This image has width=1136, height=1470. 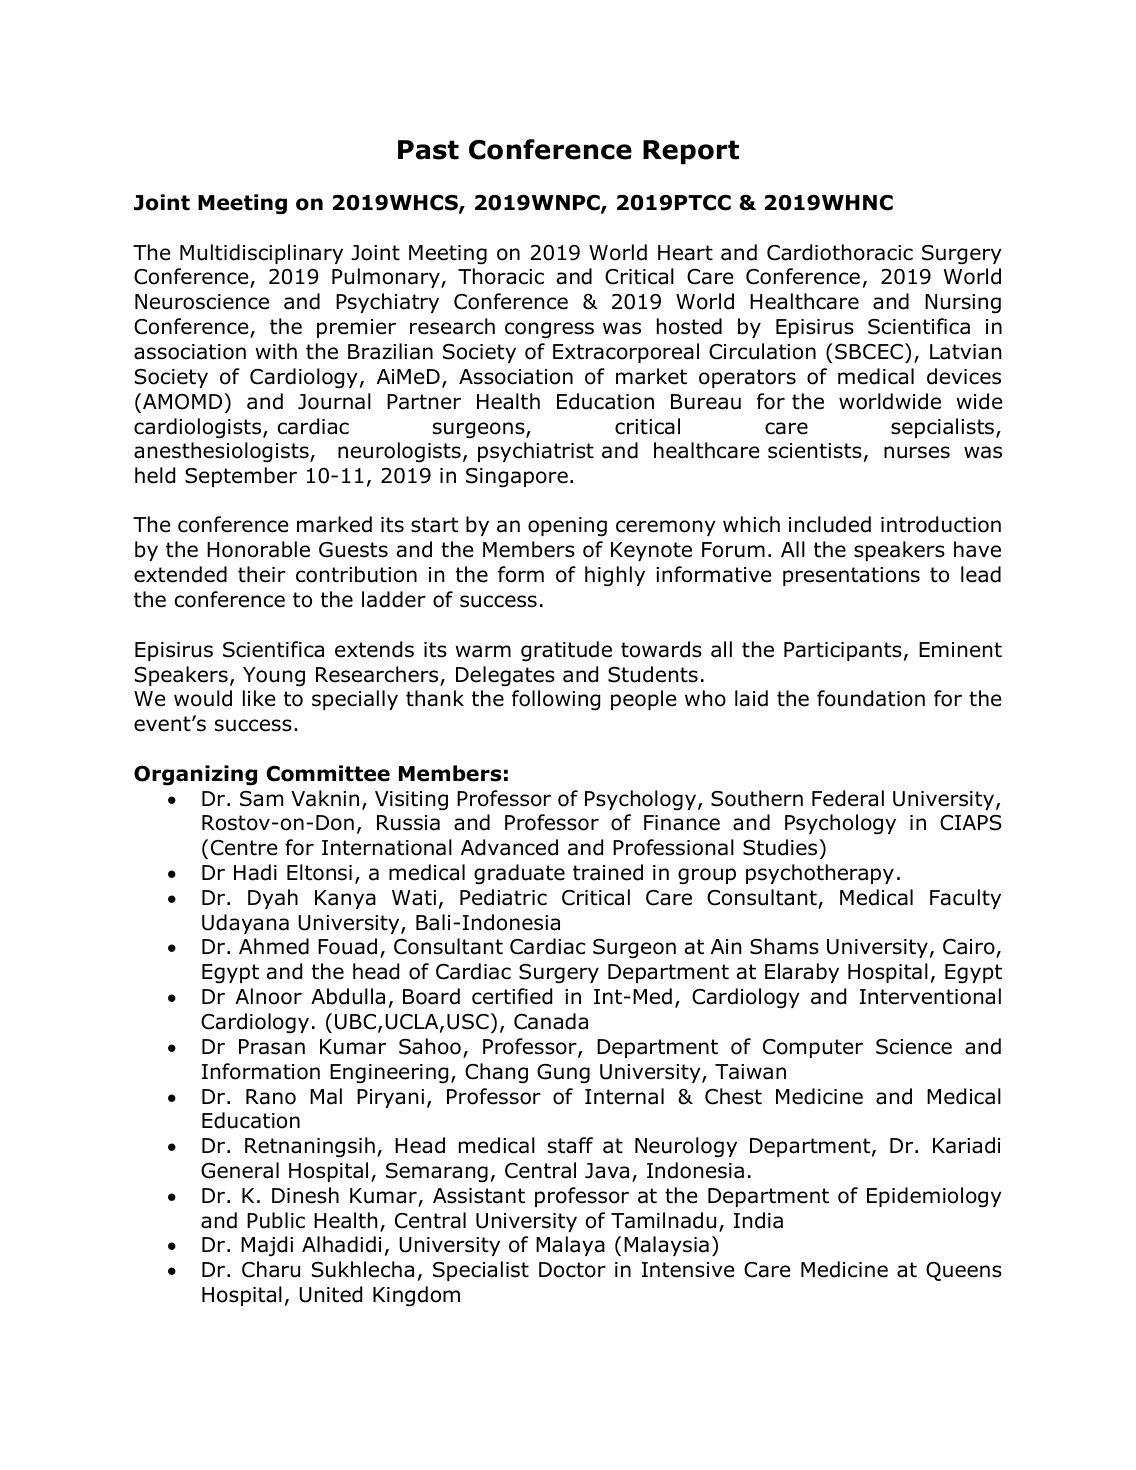 What do you see at coordinates (261, 254) in the image?
I see `Multidisciplinary` at bounding box center [261, 254].
